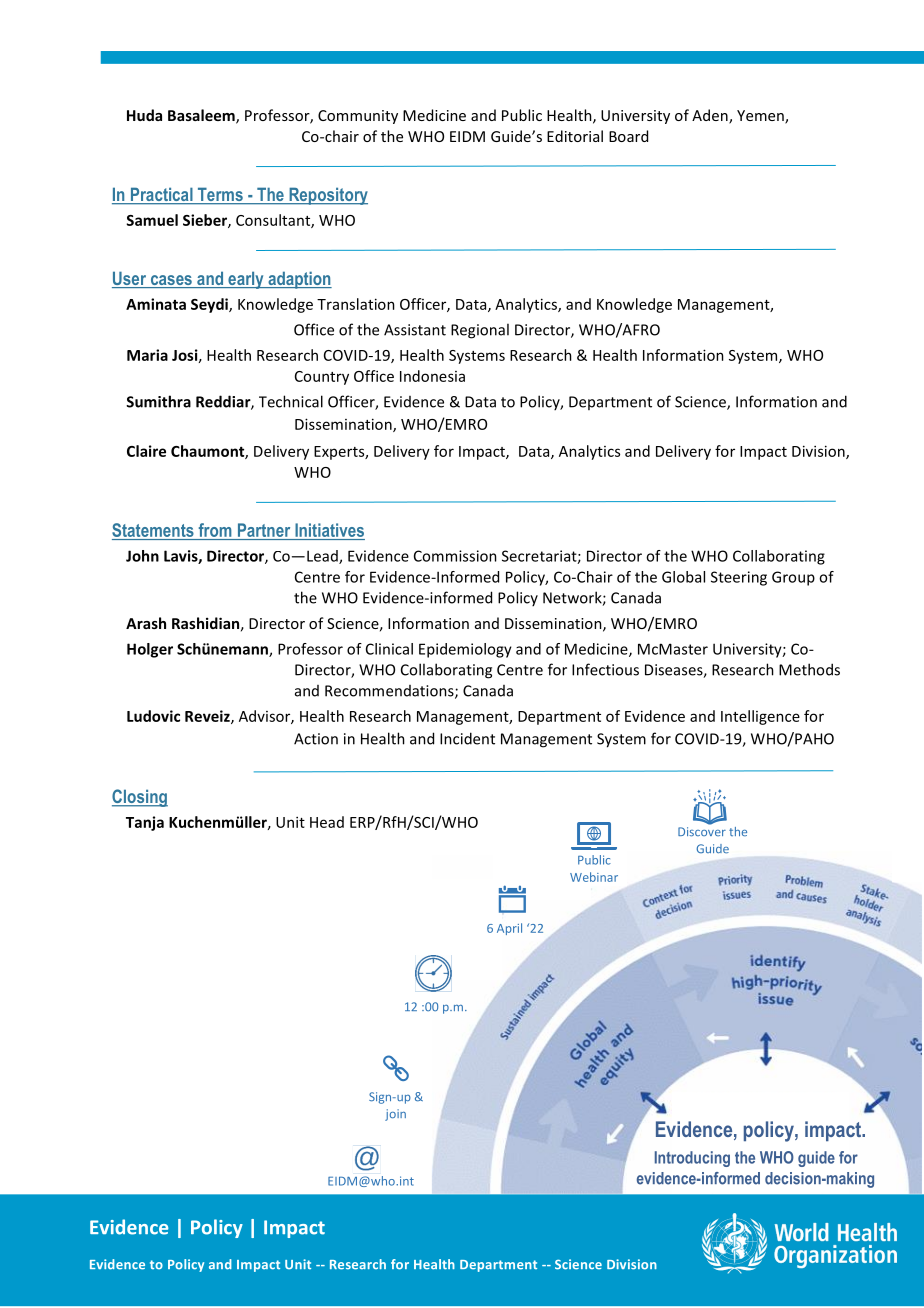  I want to click on Webinar, so click(594, 877).
